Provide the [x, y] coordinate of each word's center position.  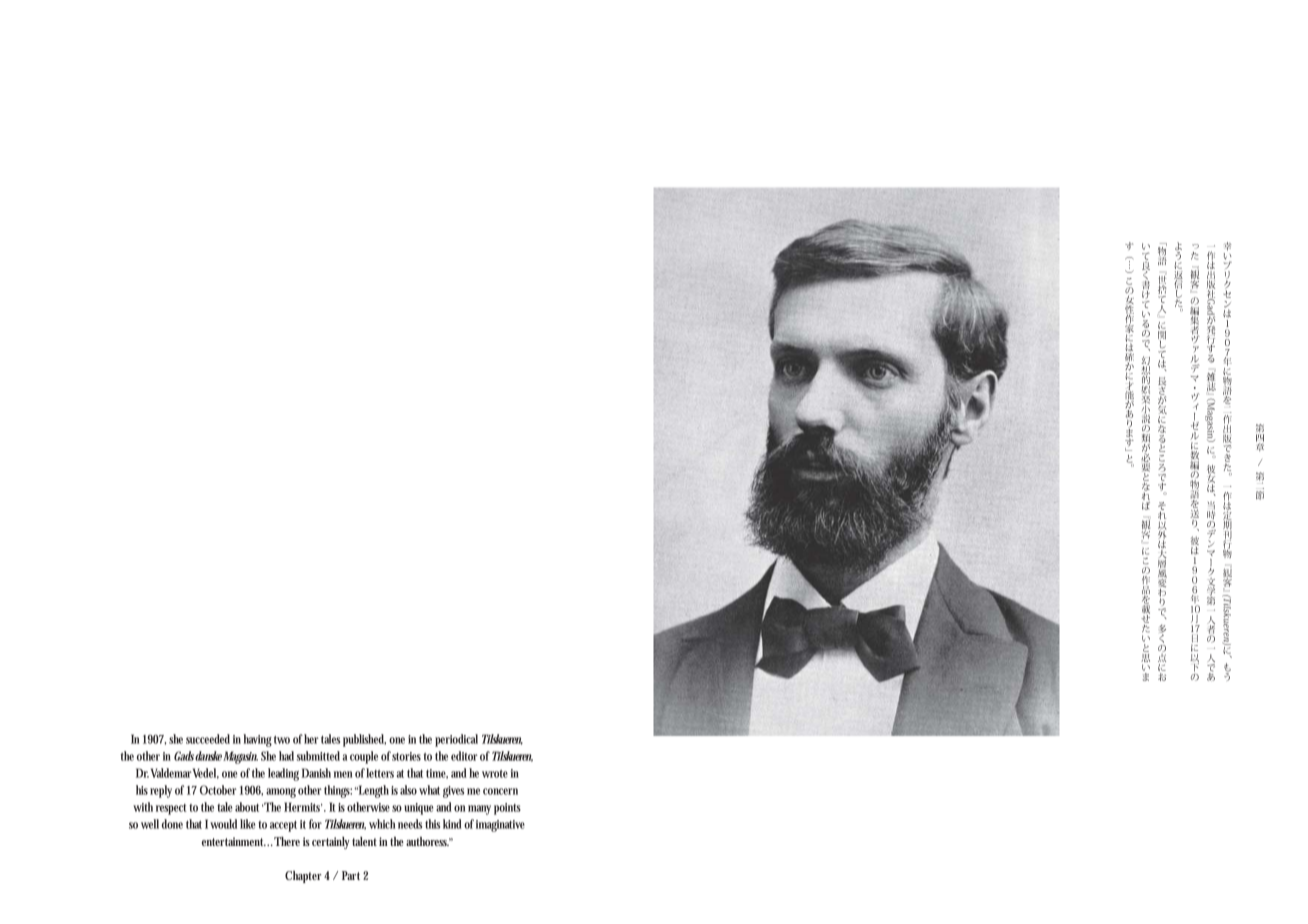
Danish [316, 773]
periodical [456, 740]
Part [351, 875]
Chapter [303, 877]
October [218, 790]
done [172, 824]
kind [452, 824]
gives [453, 792]
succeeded [208, 739]
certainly [331, 843]
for [315, 824]
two [282, 740]
